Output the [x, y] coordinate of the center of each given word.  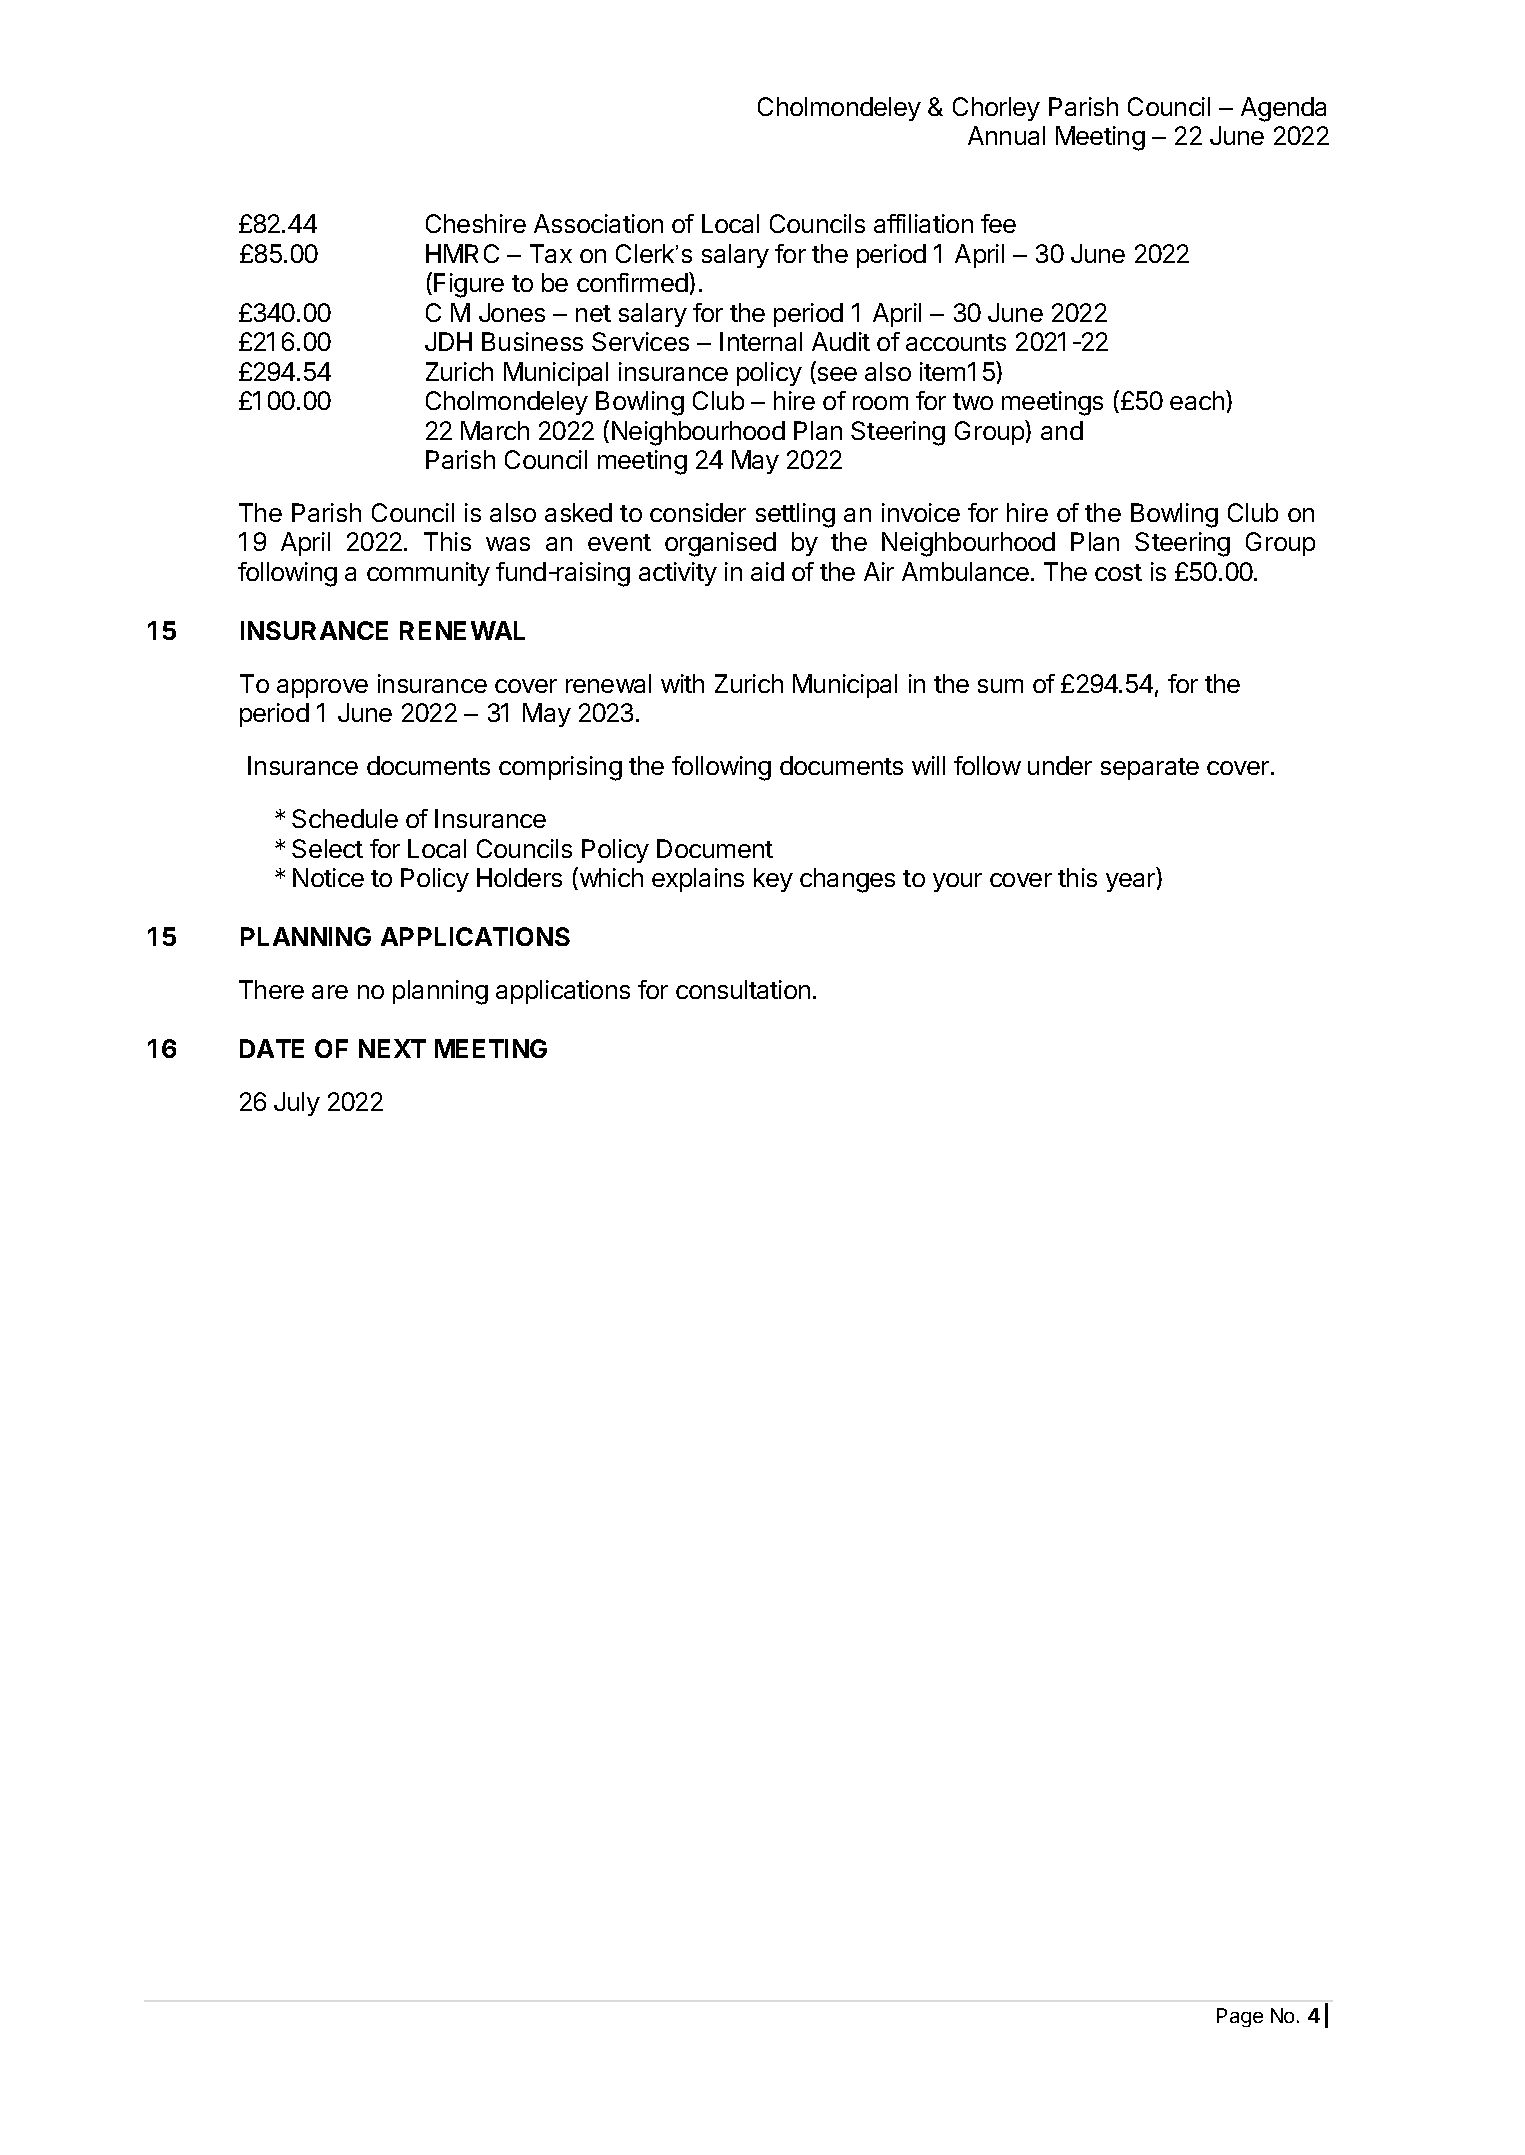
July [297, 1104]
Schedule [345, 818]
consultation [743, 989]
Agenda [1283, 109]
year [1132, 882]
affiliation [923, 223]
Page [1240, 2017]
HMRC [462, 253]
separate [1150, 769]
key [773, 880]
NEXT [392, 1048]
